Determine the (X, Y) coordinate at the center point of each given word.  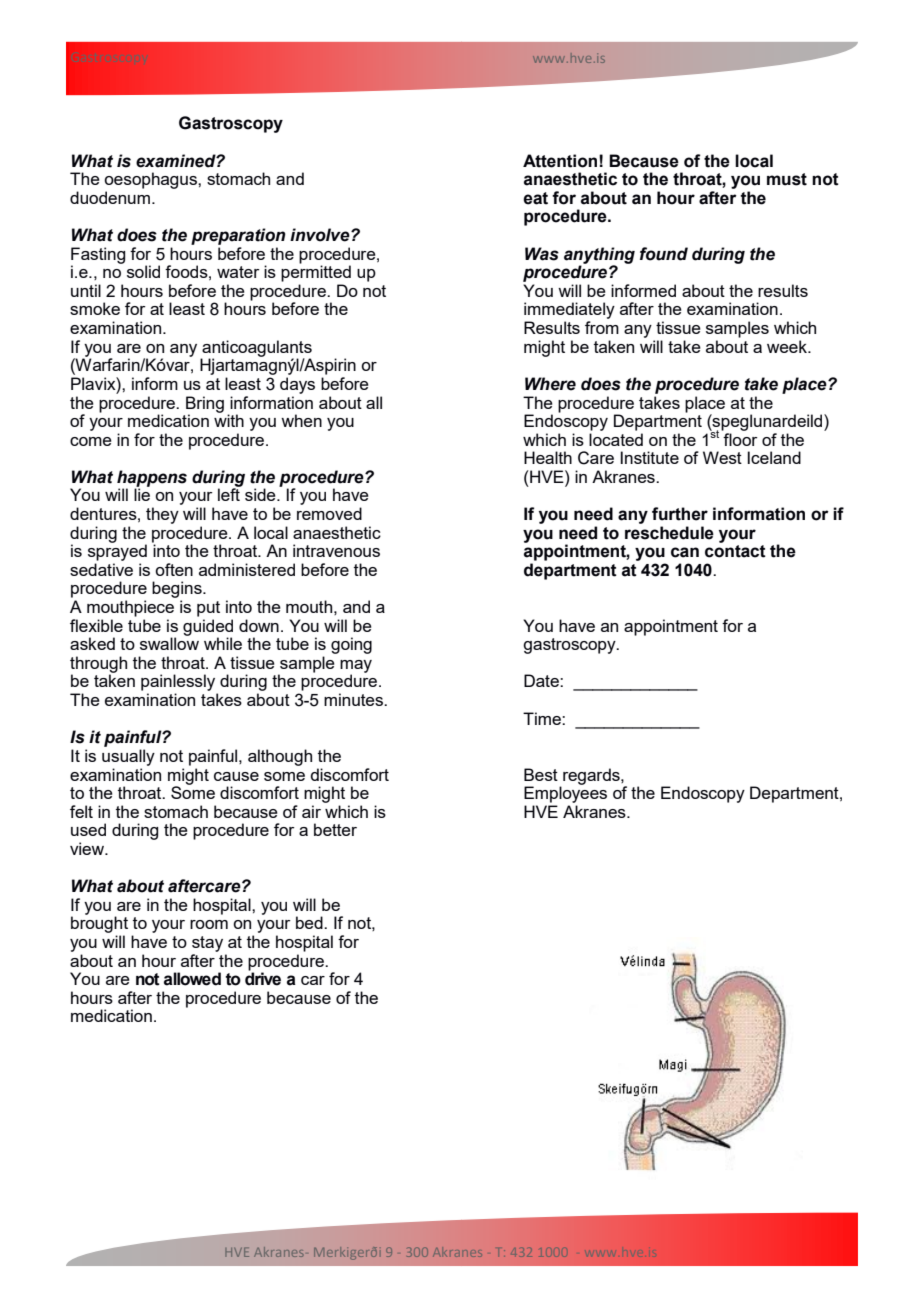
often (174, 569)
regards (592, 776)
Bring (205, 405)
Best (541, 774)
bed (310, 922)
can (685, 552)
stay (207, 944)
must (787, 179)
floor (740, 439)
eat (535, 198)
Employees (565, 793)
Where (550, 384)
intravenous (336, 550)
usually (128, 757)
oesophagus (151, 180)
